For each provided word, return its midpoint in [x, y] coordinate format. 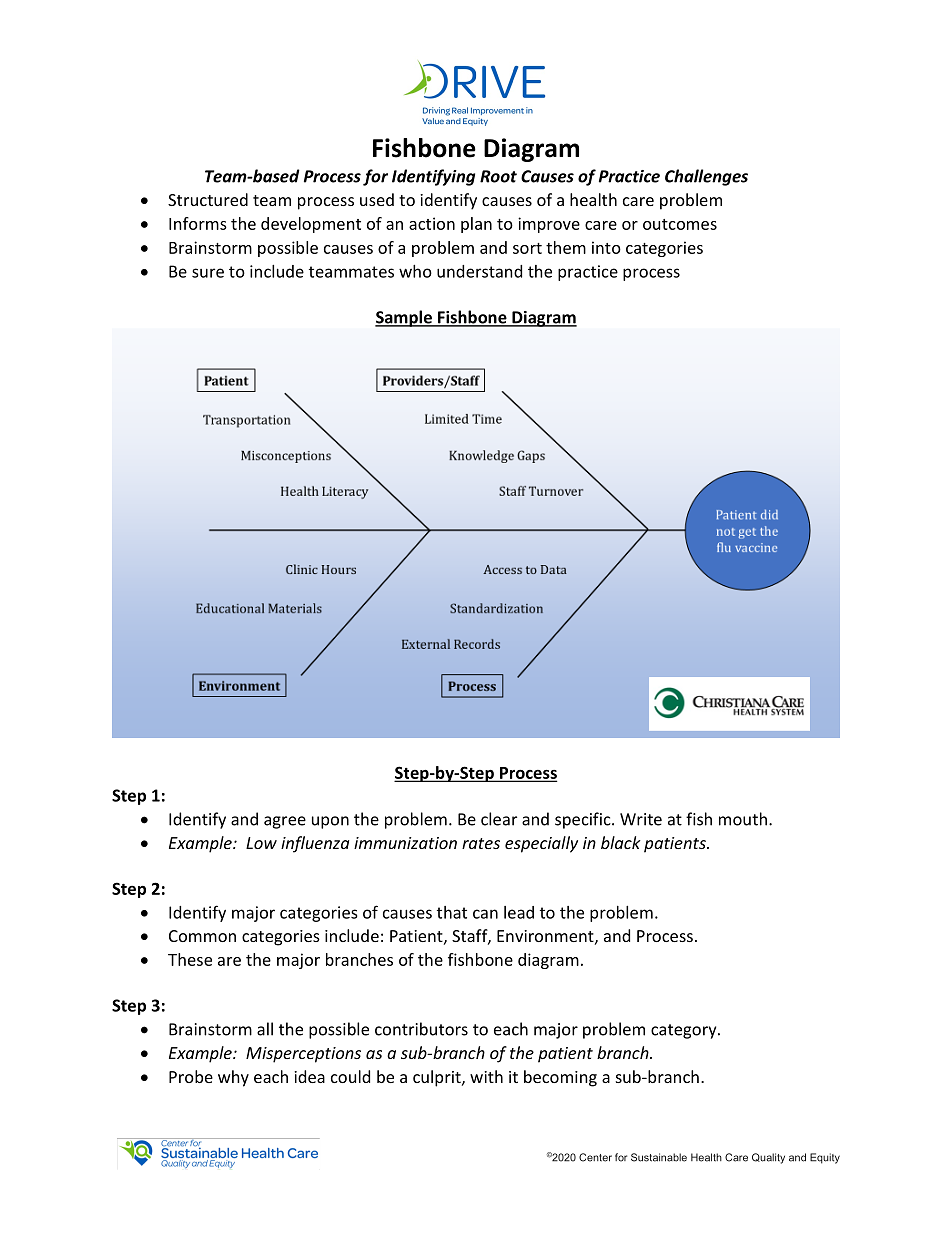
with [486, 1076]
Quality [768, 1158]
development [311, 225]
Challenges [706, 177]
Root [498, 176]
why [233, 1078]
